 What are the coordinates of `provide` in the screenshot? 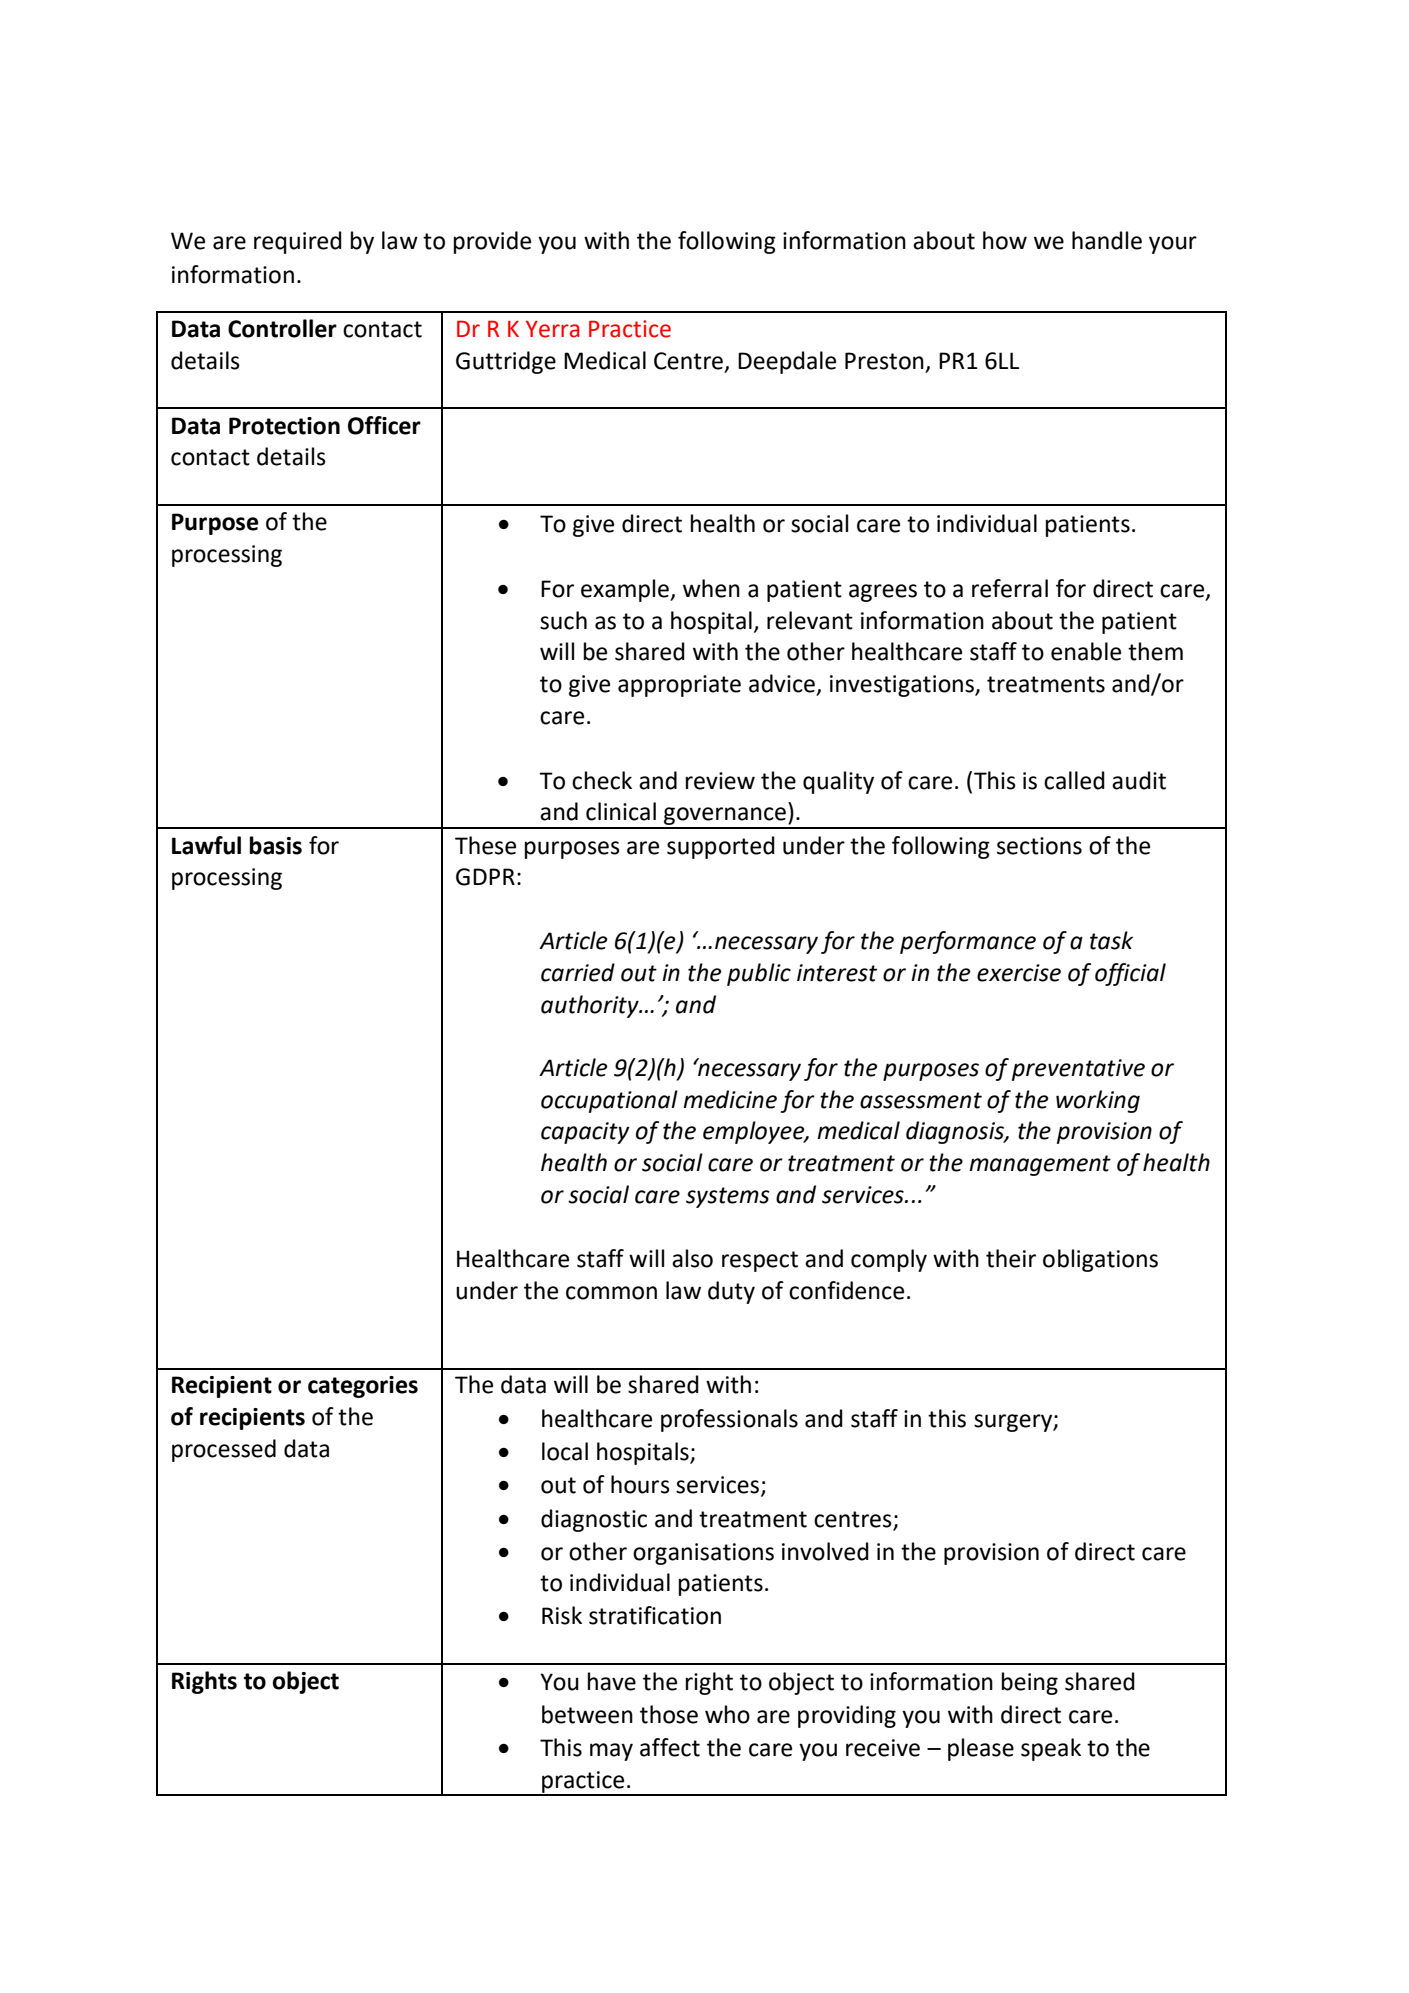 It's located at (492, 242).
